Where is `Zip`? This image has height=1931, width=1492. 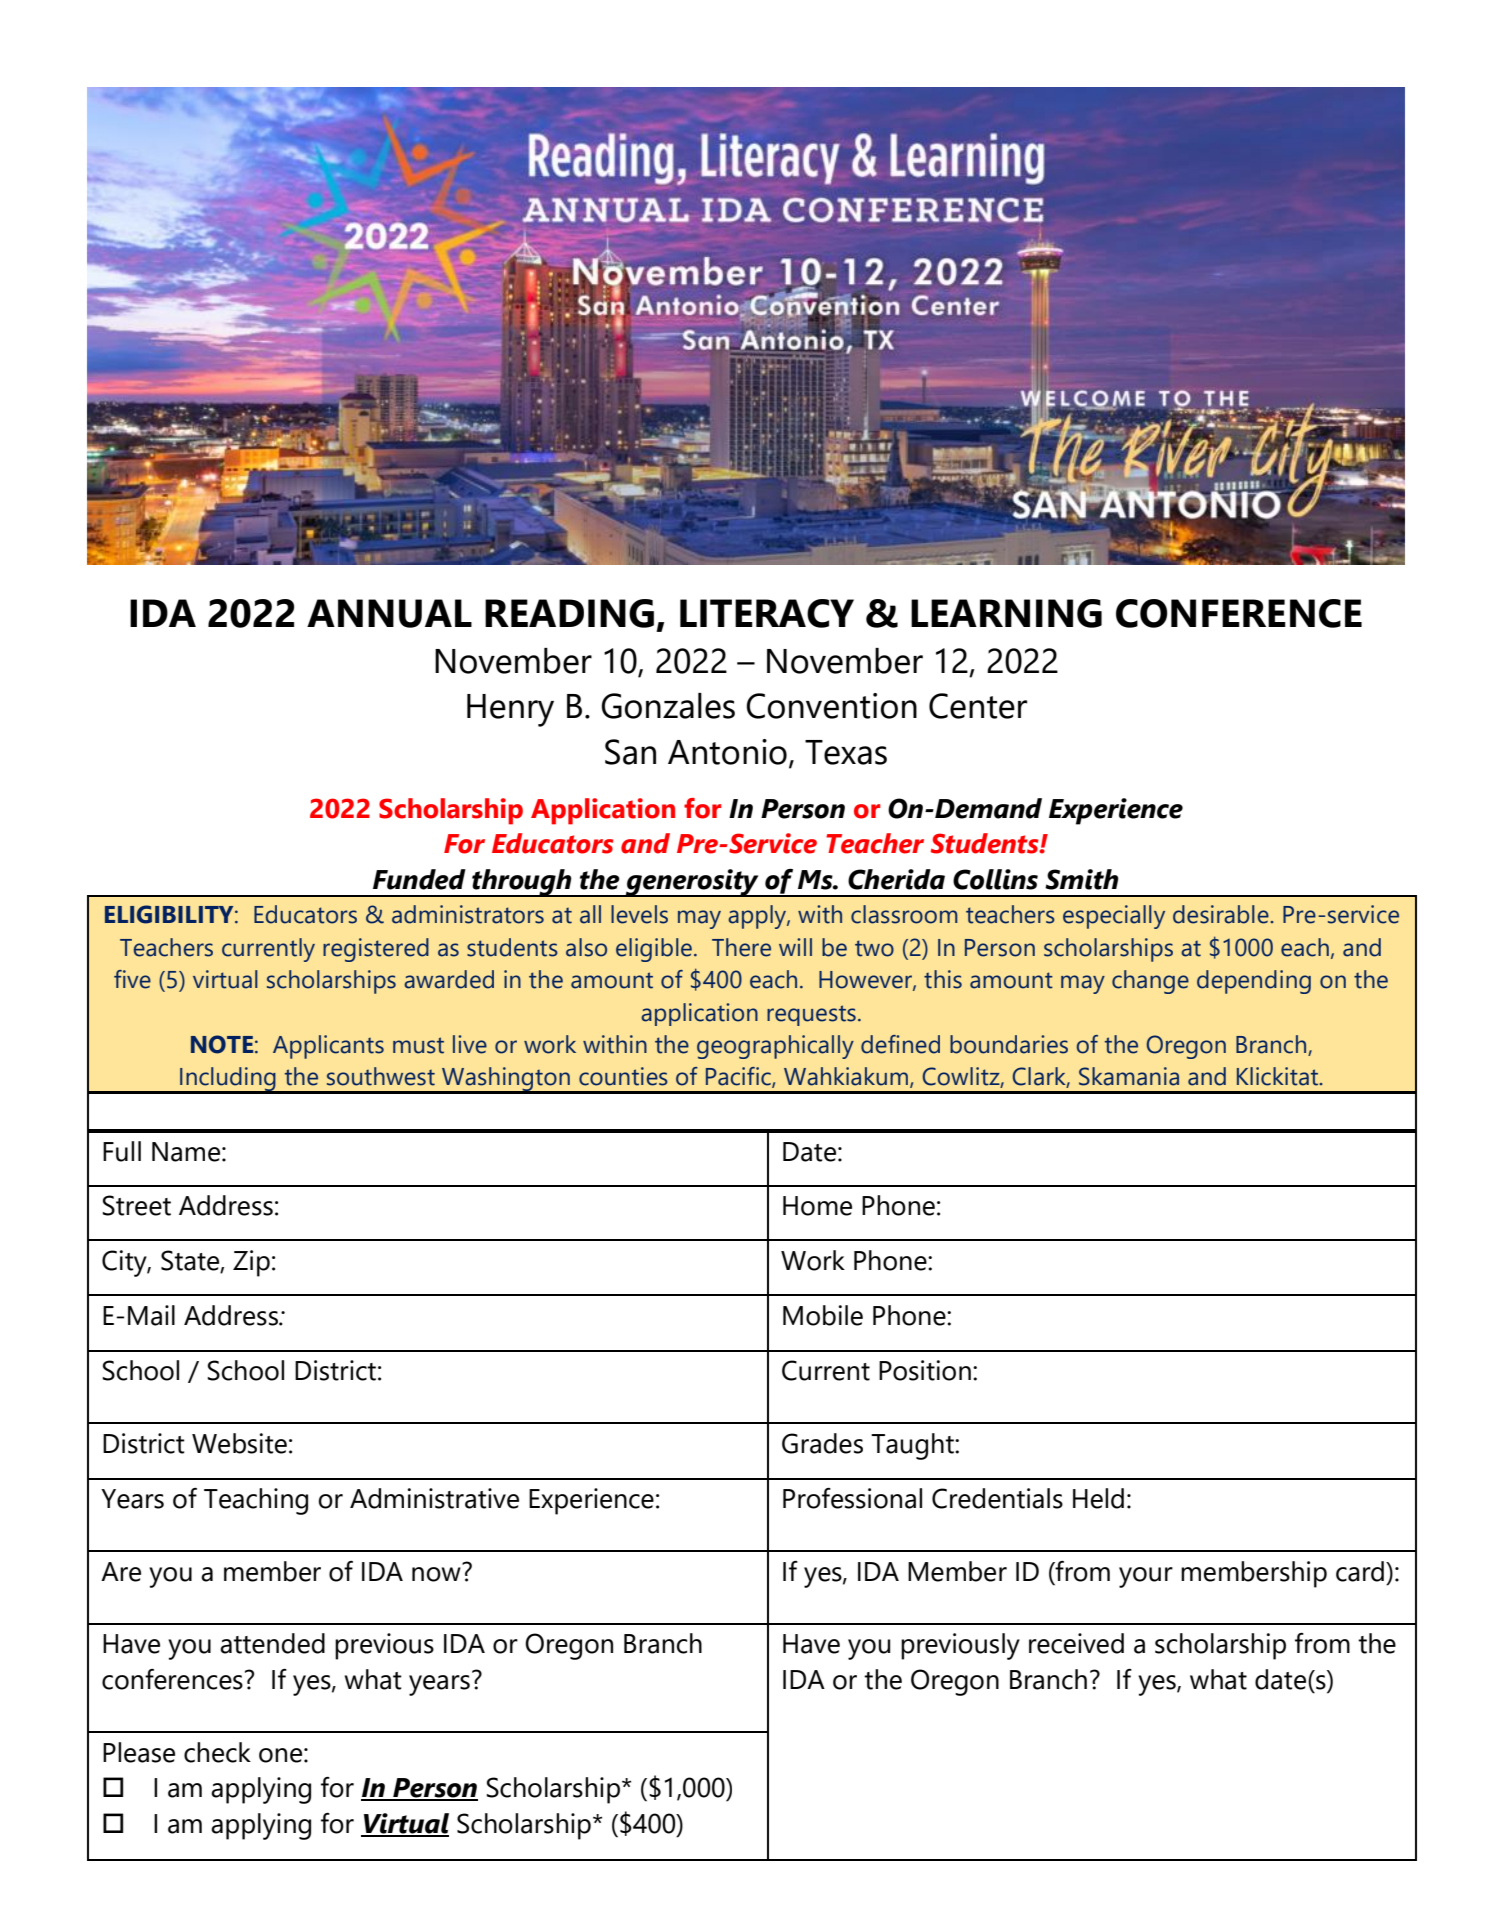 Zip is located at coordinates (251, 1263).
